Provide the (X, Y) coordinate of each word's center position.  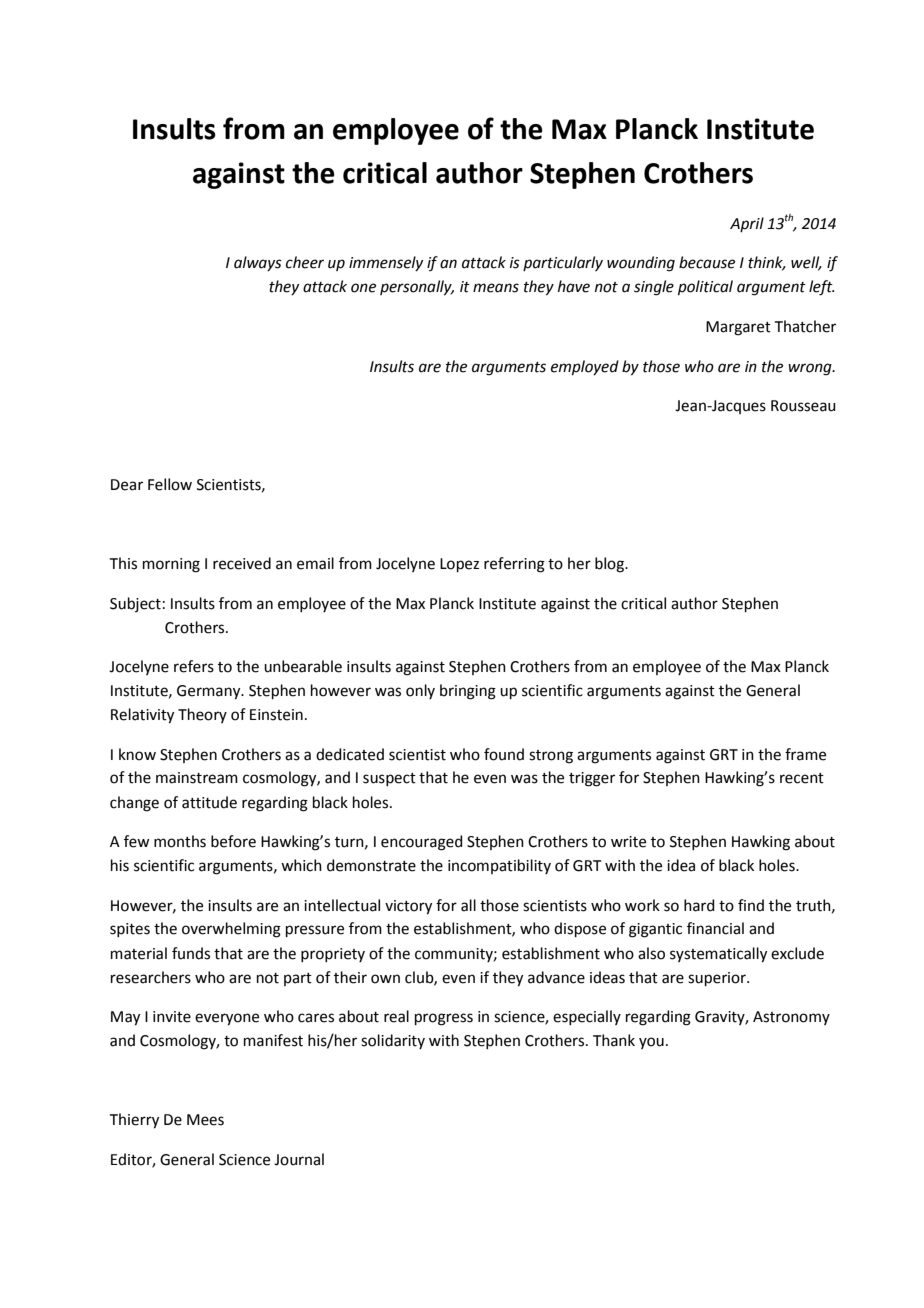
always (258, 263)
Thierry (134, 1121)
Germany (210, 692)
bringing (468, 692)
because (707, 262)
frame (805, 754)
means (496, 288)
